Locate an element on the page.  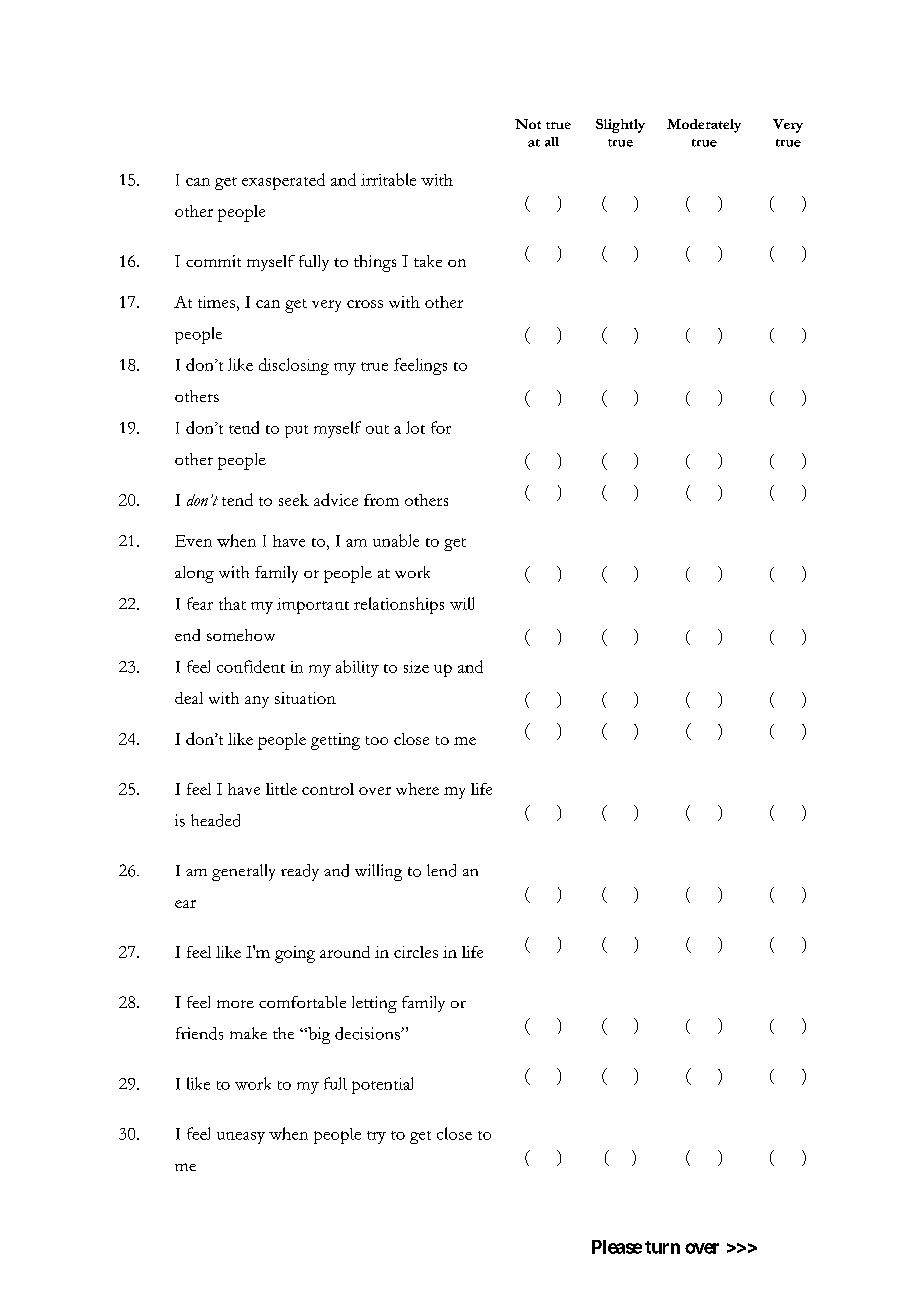
Slightly is located at coordinates (620, 126).
